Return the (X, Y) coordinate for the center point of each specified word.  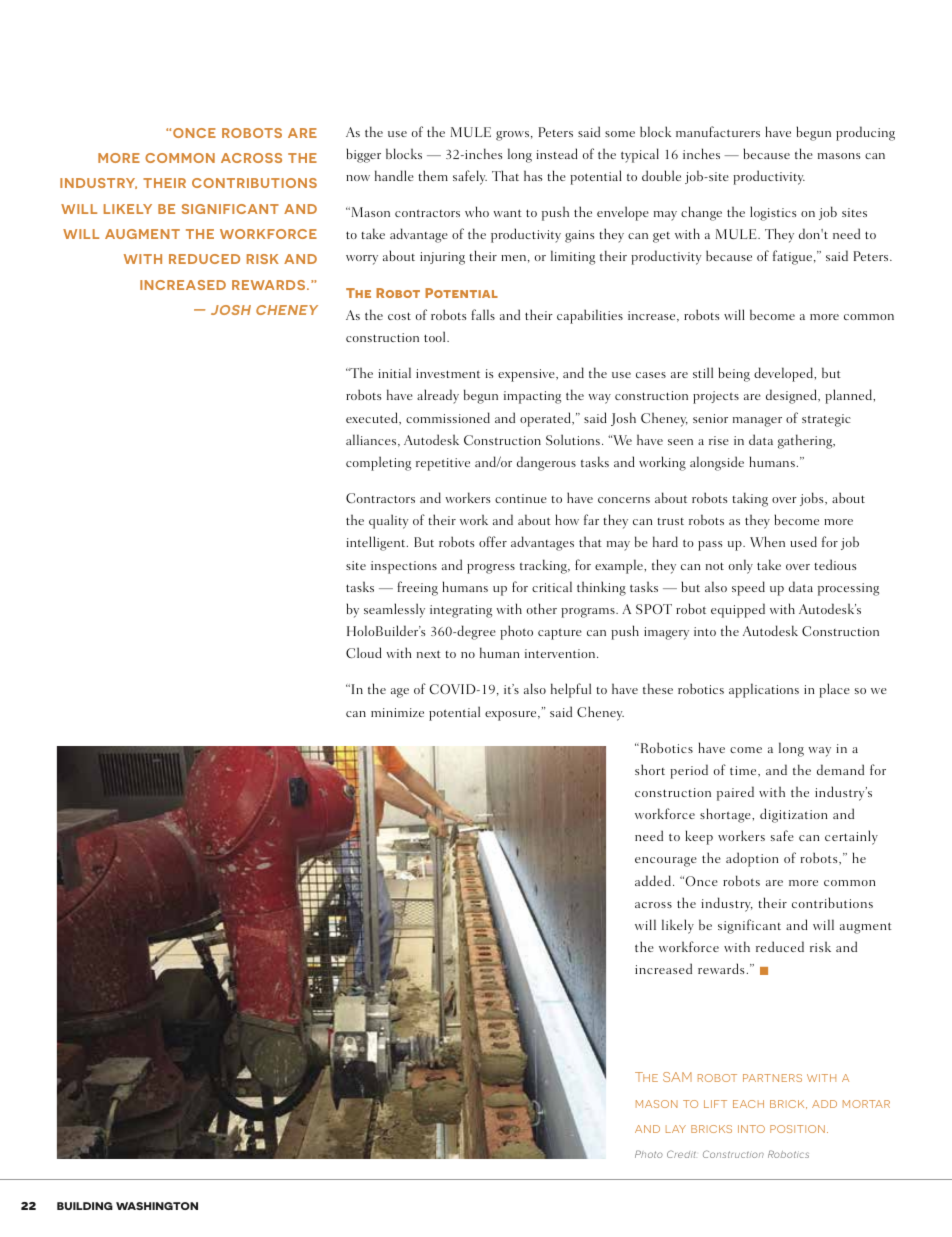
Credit (681, 1154)
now (358, 178)
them (433, 175)
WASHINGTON (157, 1206)
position (797, 1129)
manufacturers (718, 131)
